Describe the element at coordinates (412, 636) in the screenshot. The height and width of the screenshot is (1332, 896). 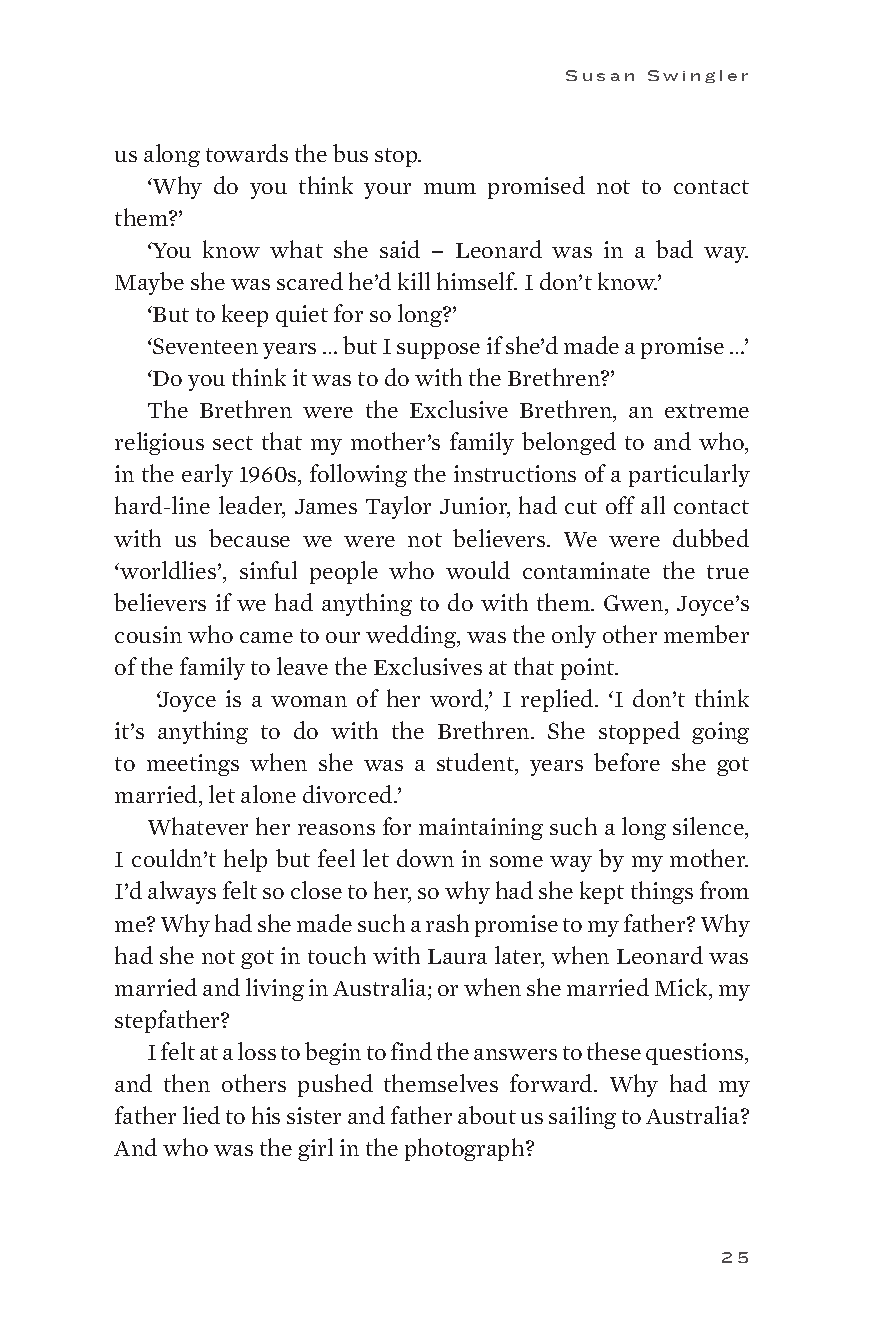
I see `wedding` at that location.
